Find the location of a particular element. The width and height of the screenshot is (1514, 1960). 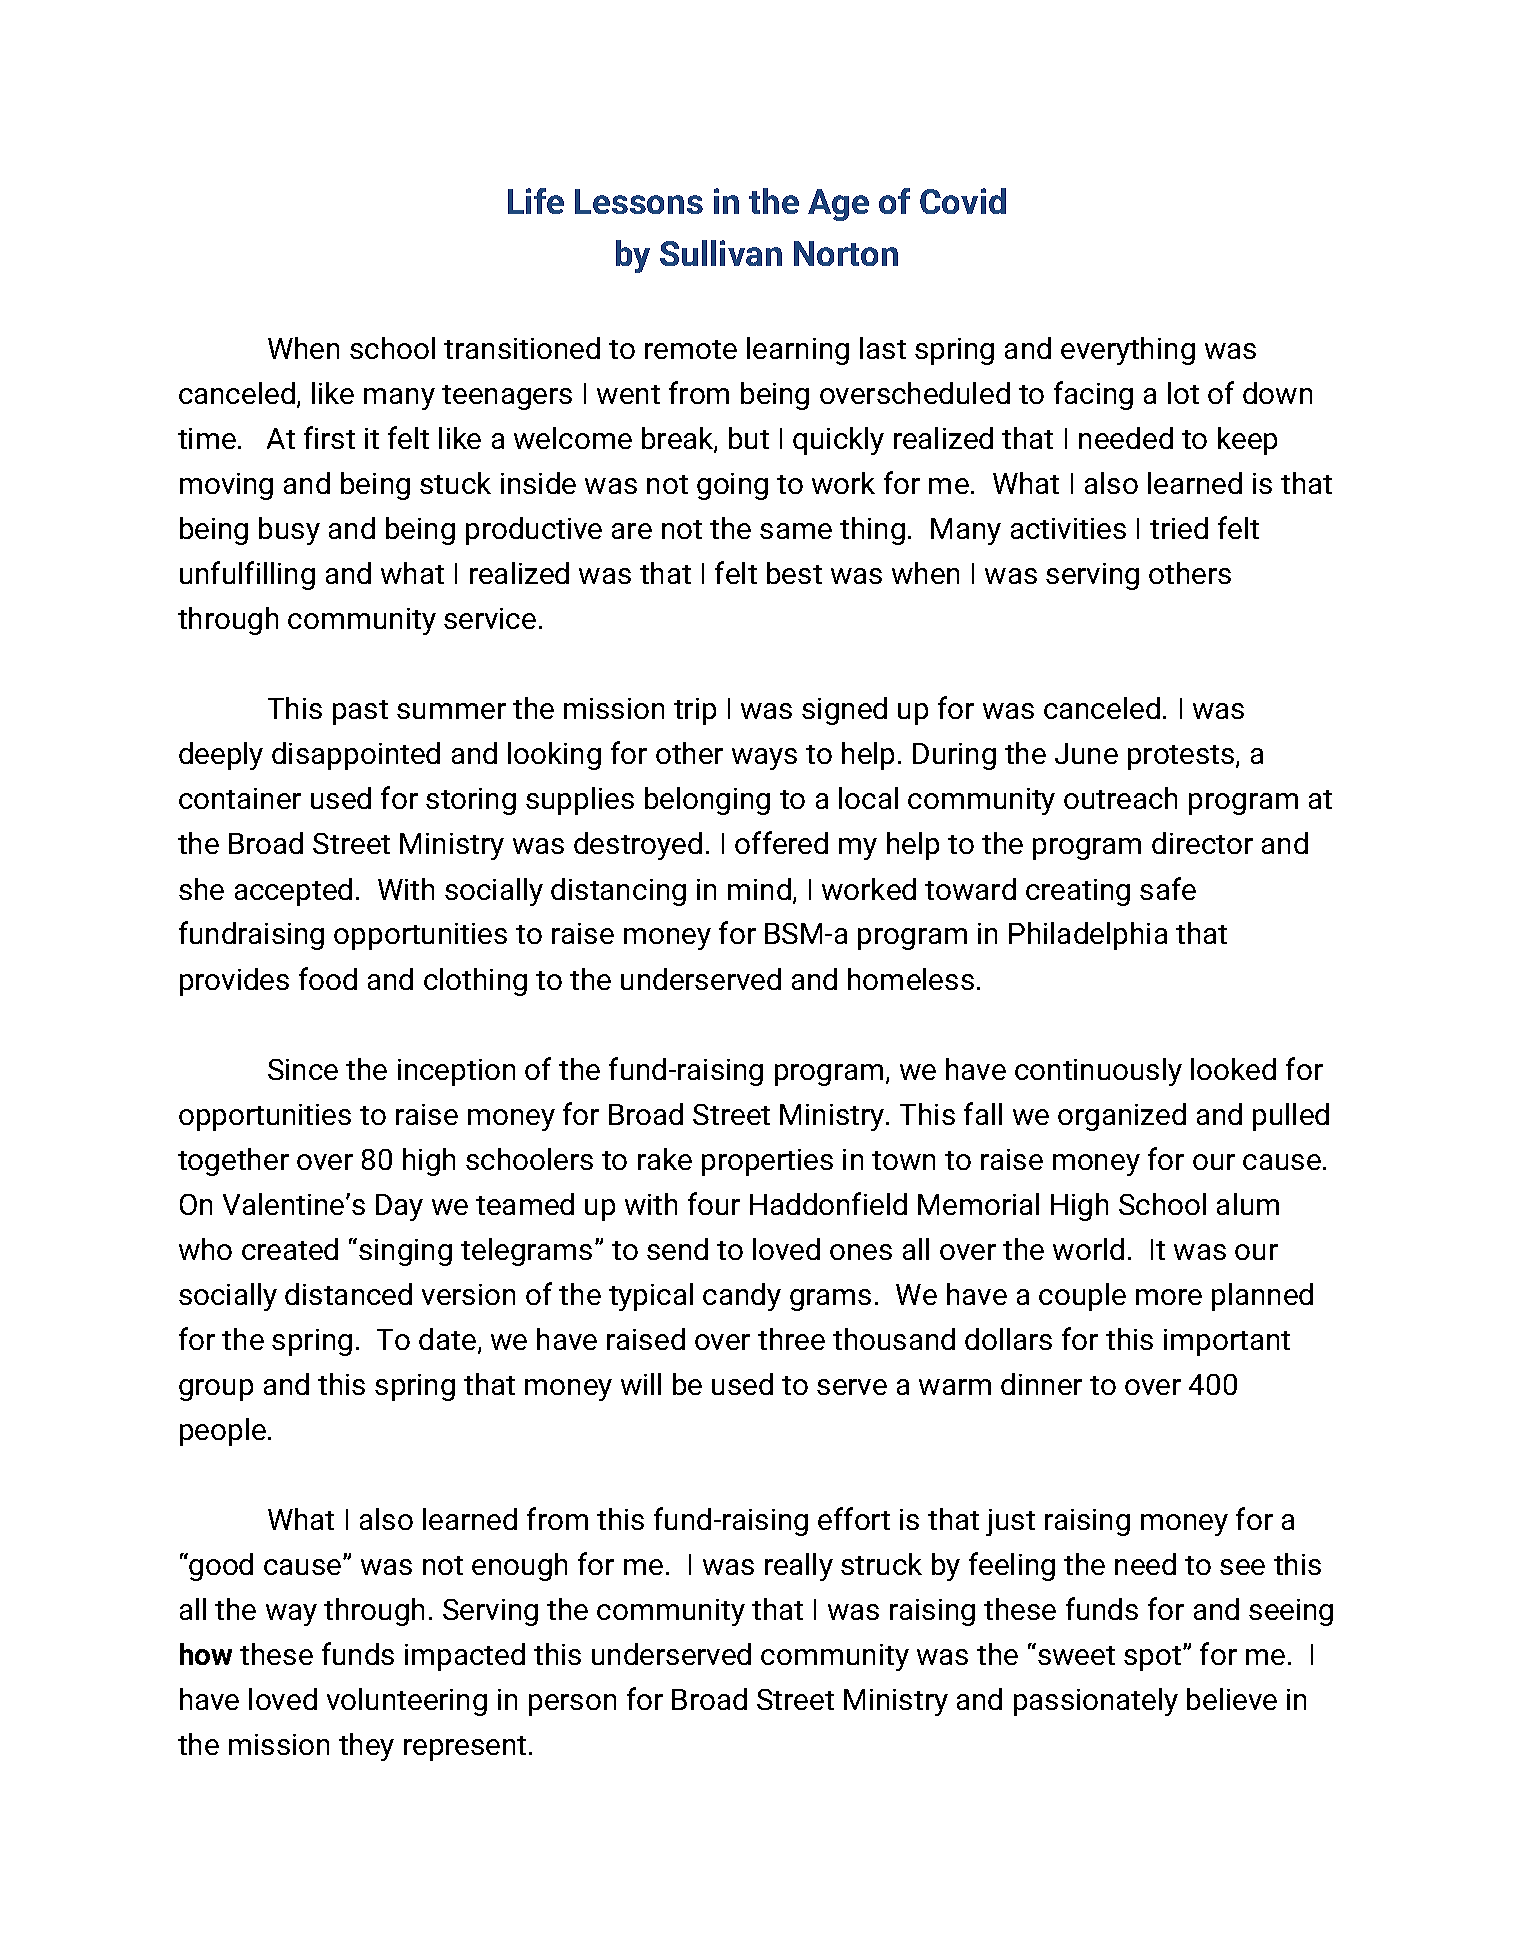

food is located at coordinates (328, 978).
